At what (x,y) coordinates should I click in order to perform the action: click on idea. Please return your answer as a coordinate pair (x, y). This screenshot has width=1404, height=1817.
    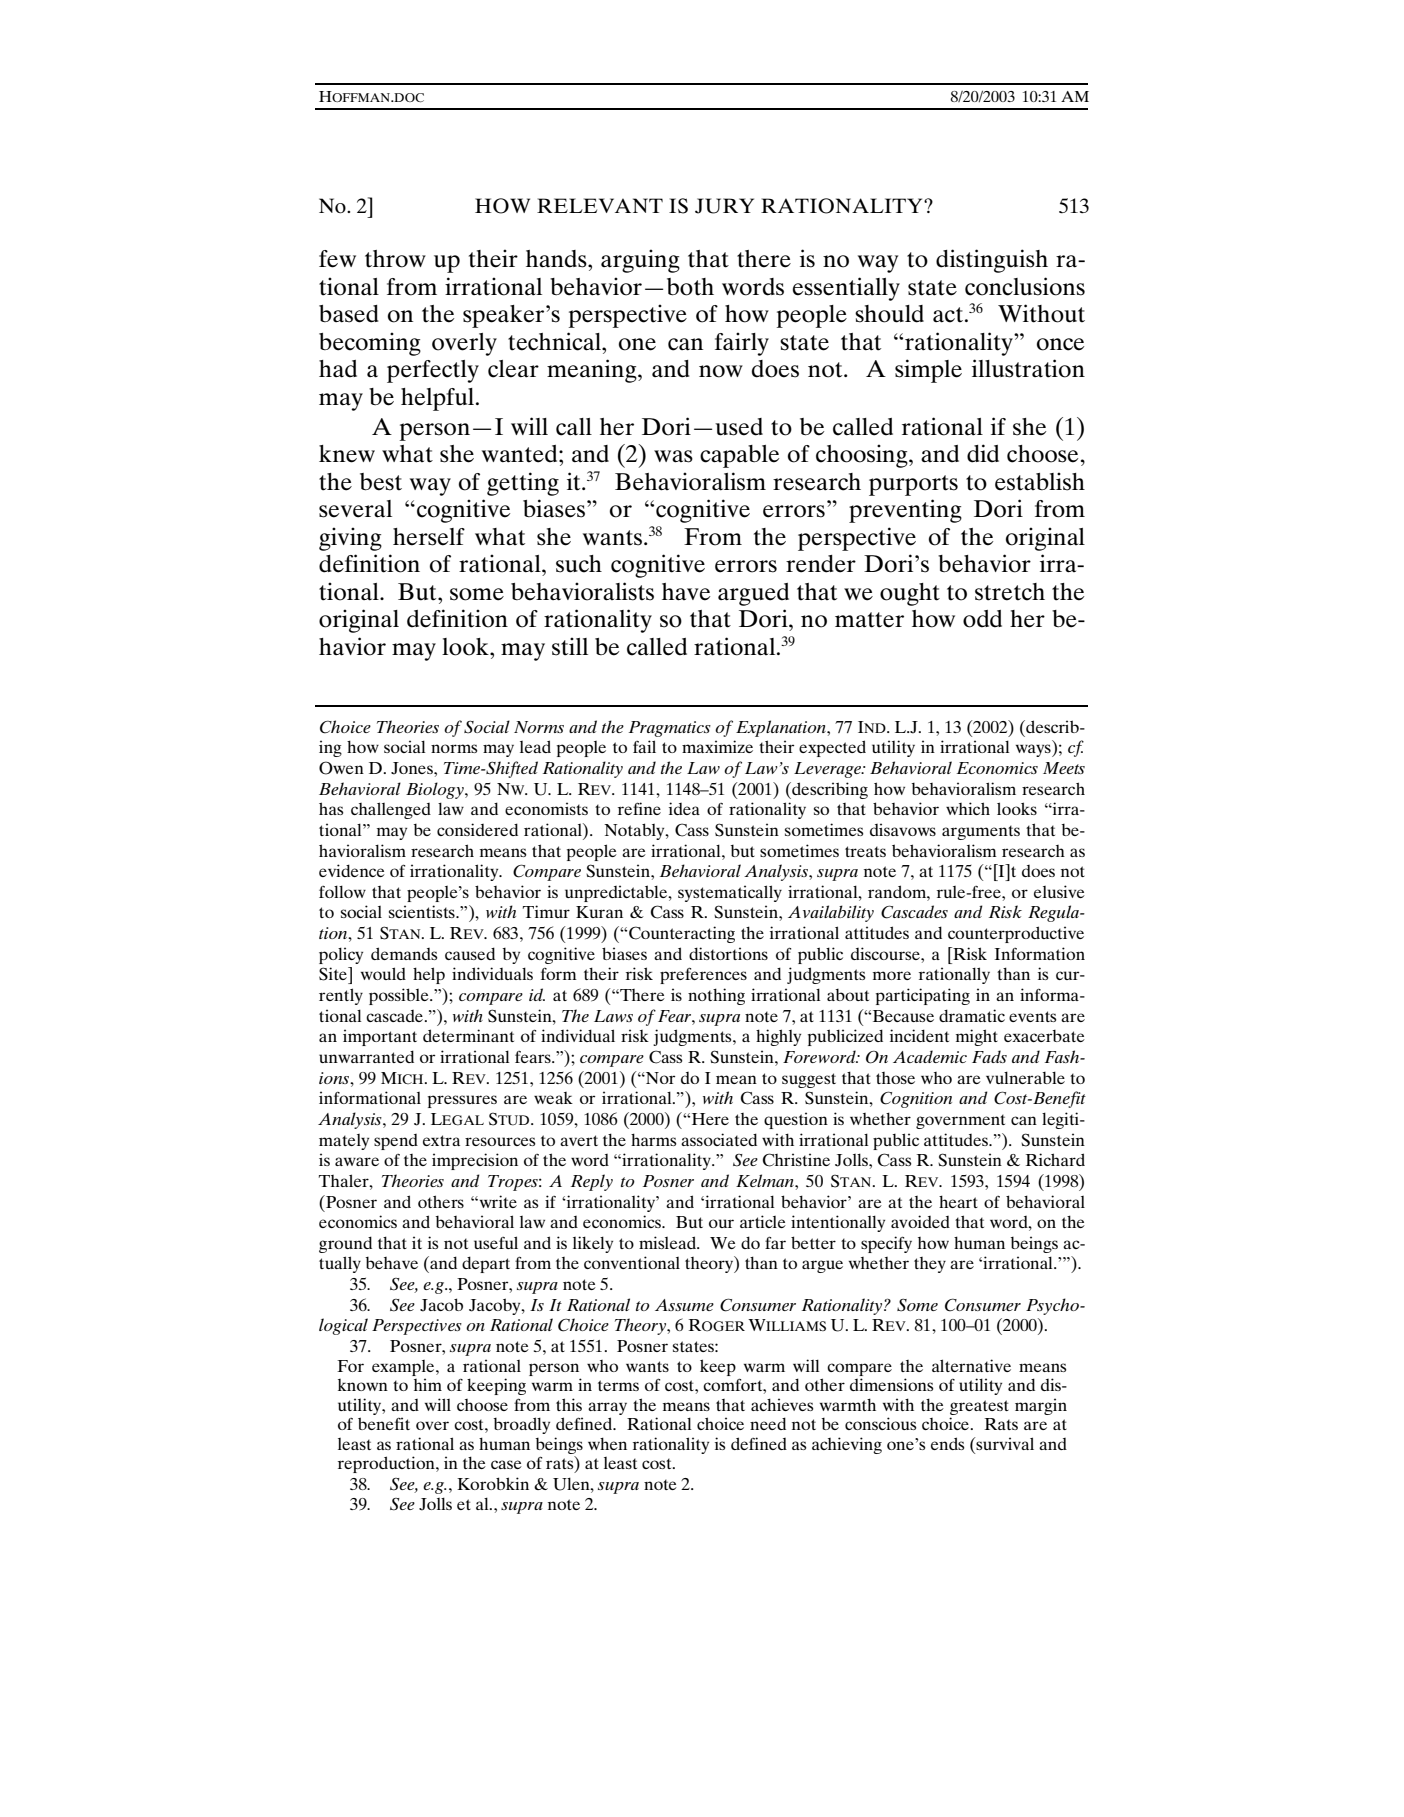
    Looking at the image, I should click on (684, 808).
